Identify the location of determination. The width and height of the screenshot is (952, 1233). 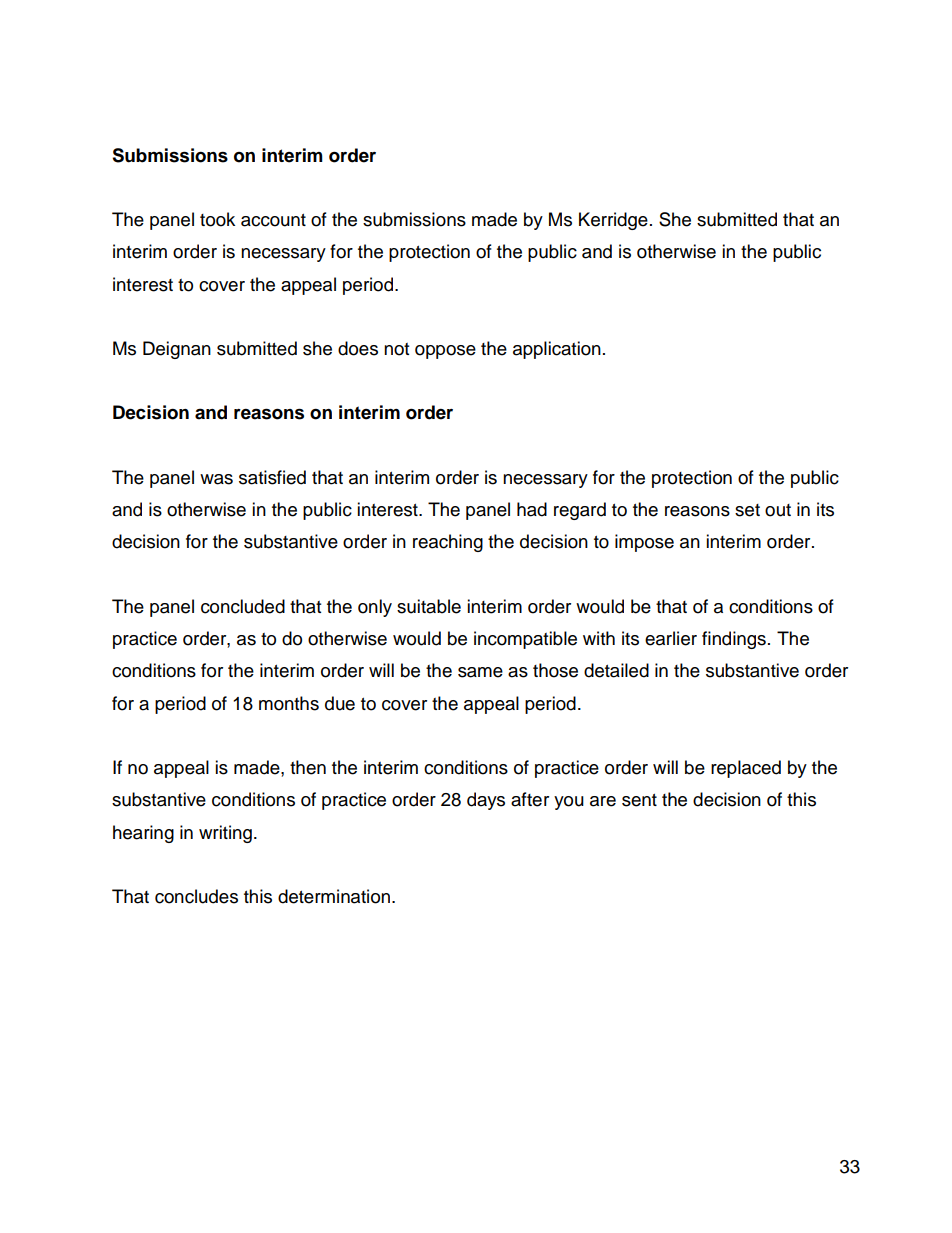
(334, 896).
